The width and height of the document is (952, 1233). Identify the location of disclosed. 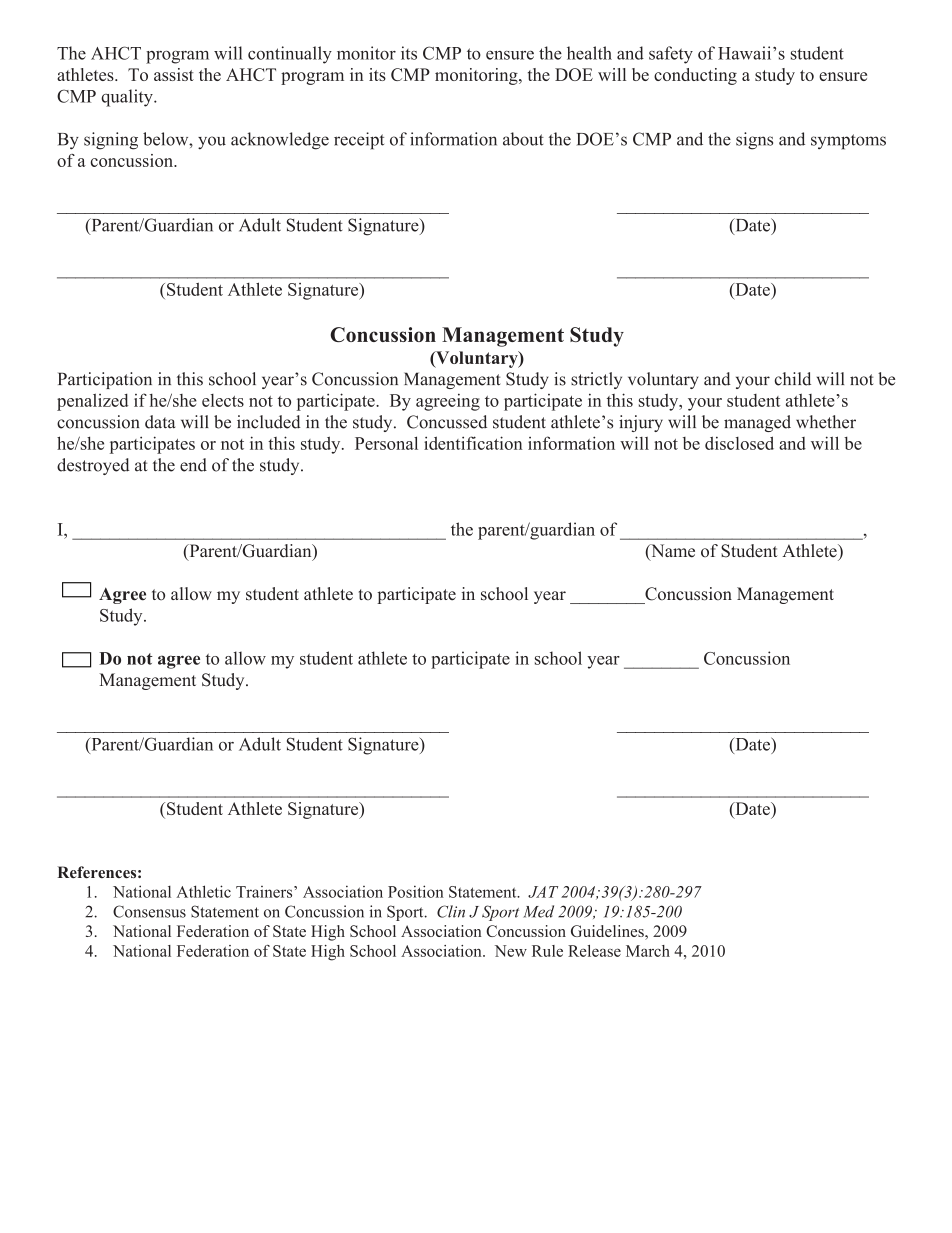
(739, 443).
